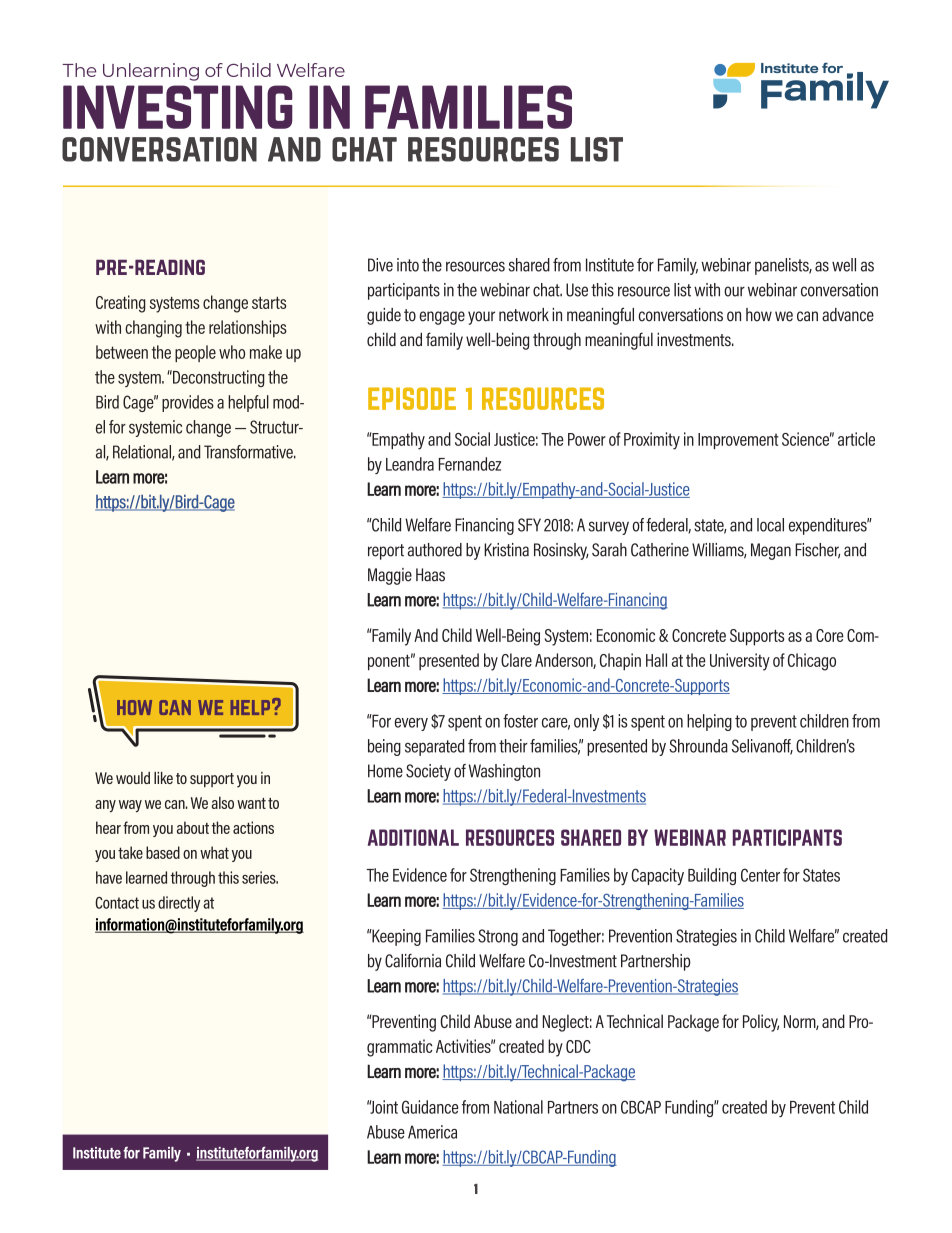 The width and height of the page is (952, 1233). What do you see at coordinates (481, 318) in the page?
I see `your` at bounding box center [481, 318].
